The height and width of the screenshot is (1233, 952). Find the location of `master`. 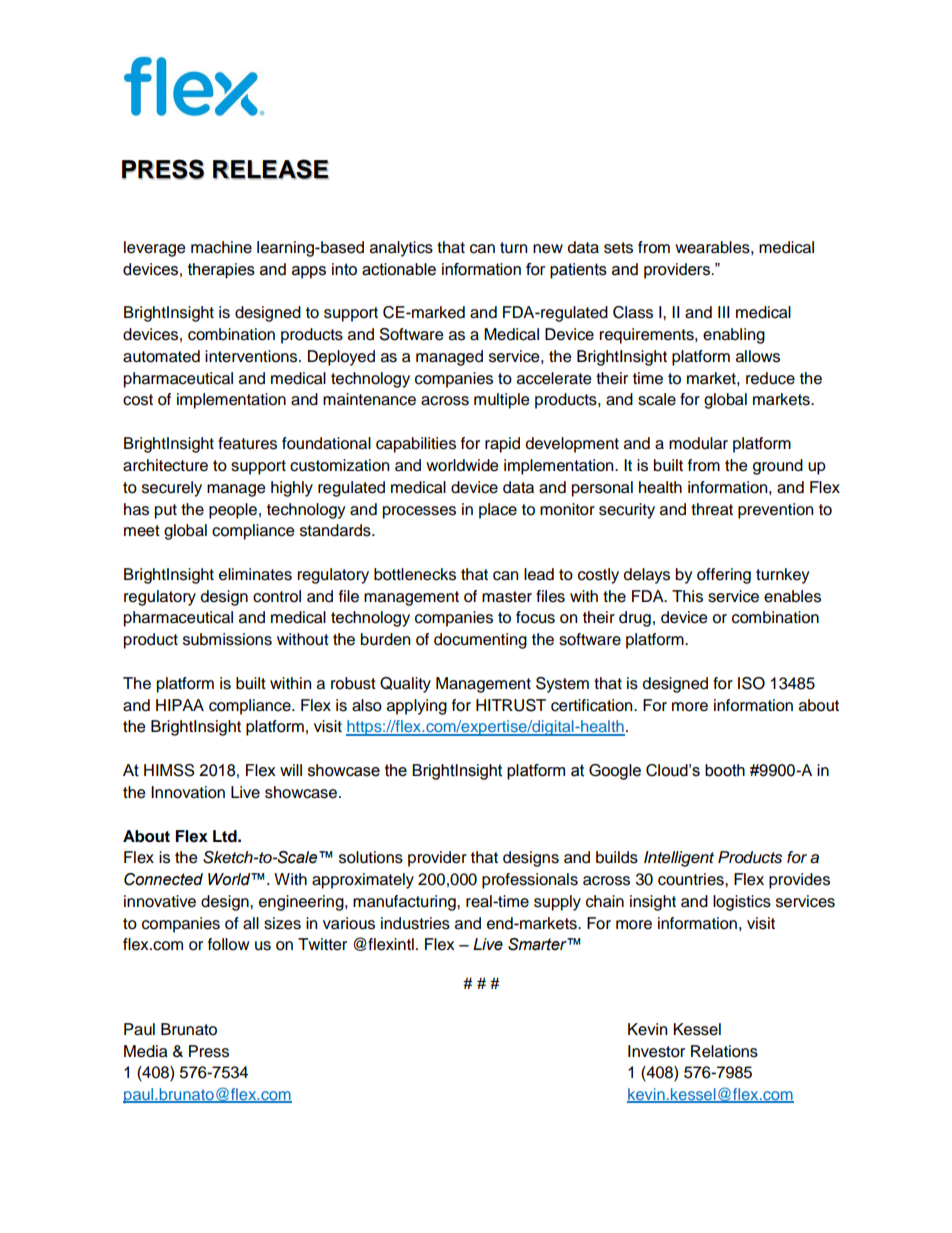

master is located at coordinates (507, 597).
